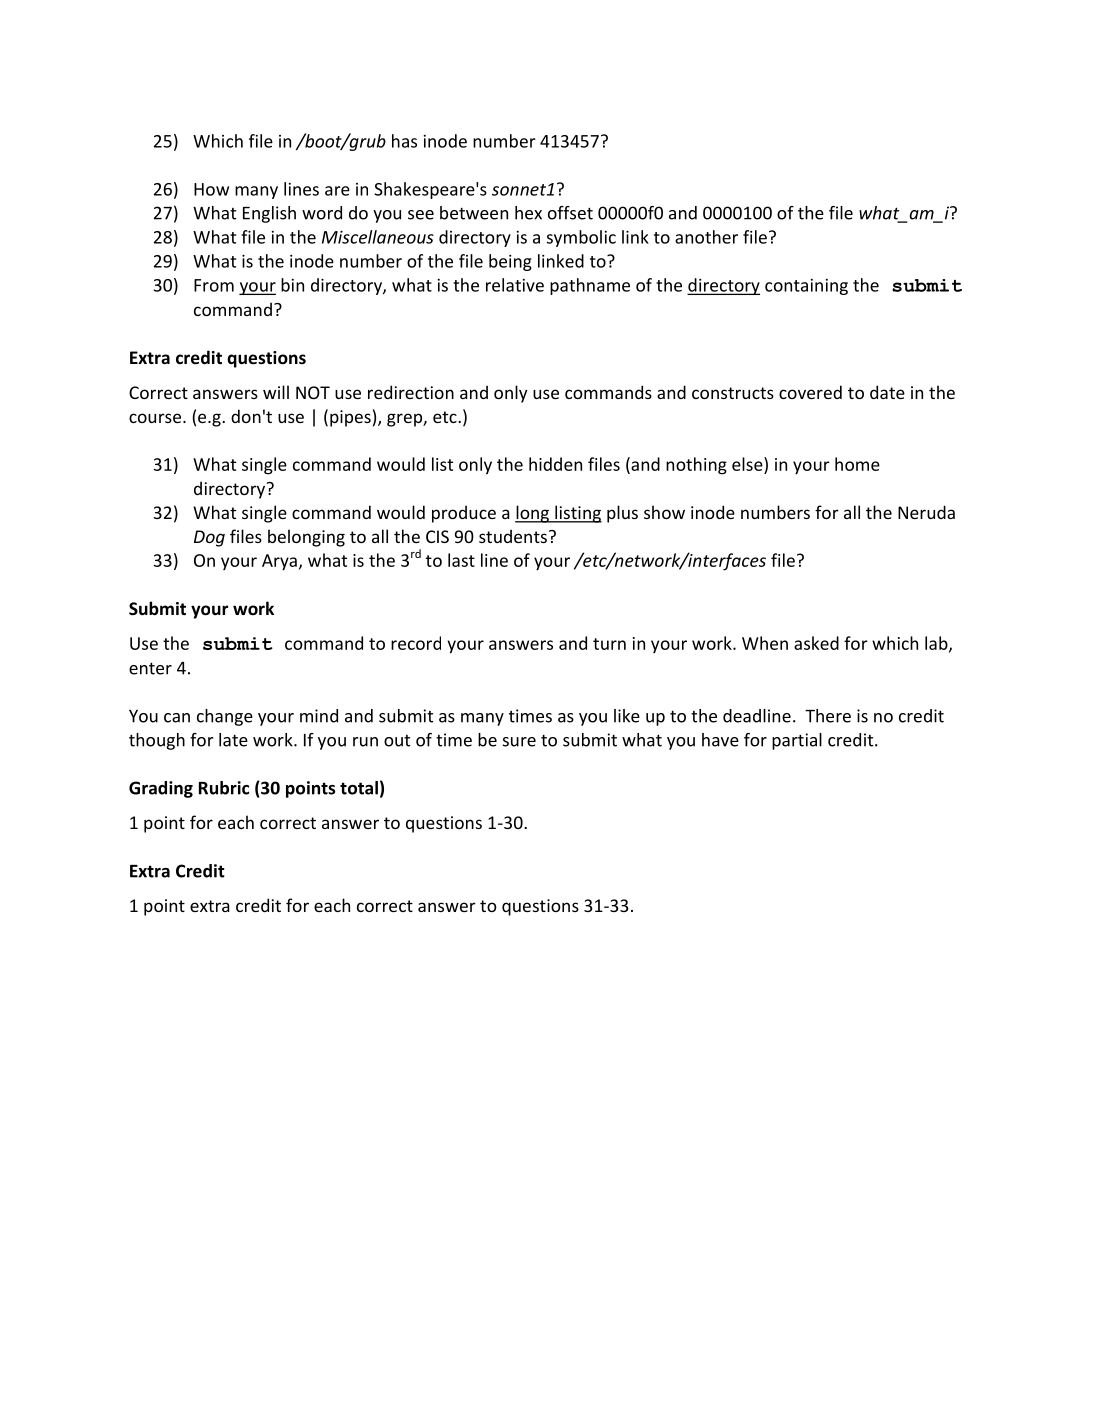 This image has width=1094, height=1416. What do you see at coordinates (857, 464) in the image?
I see `home` at bounding box center [857, 464].
